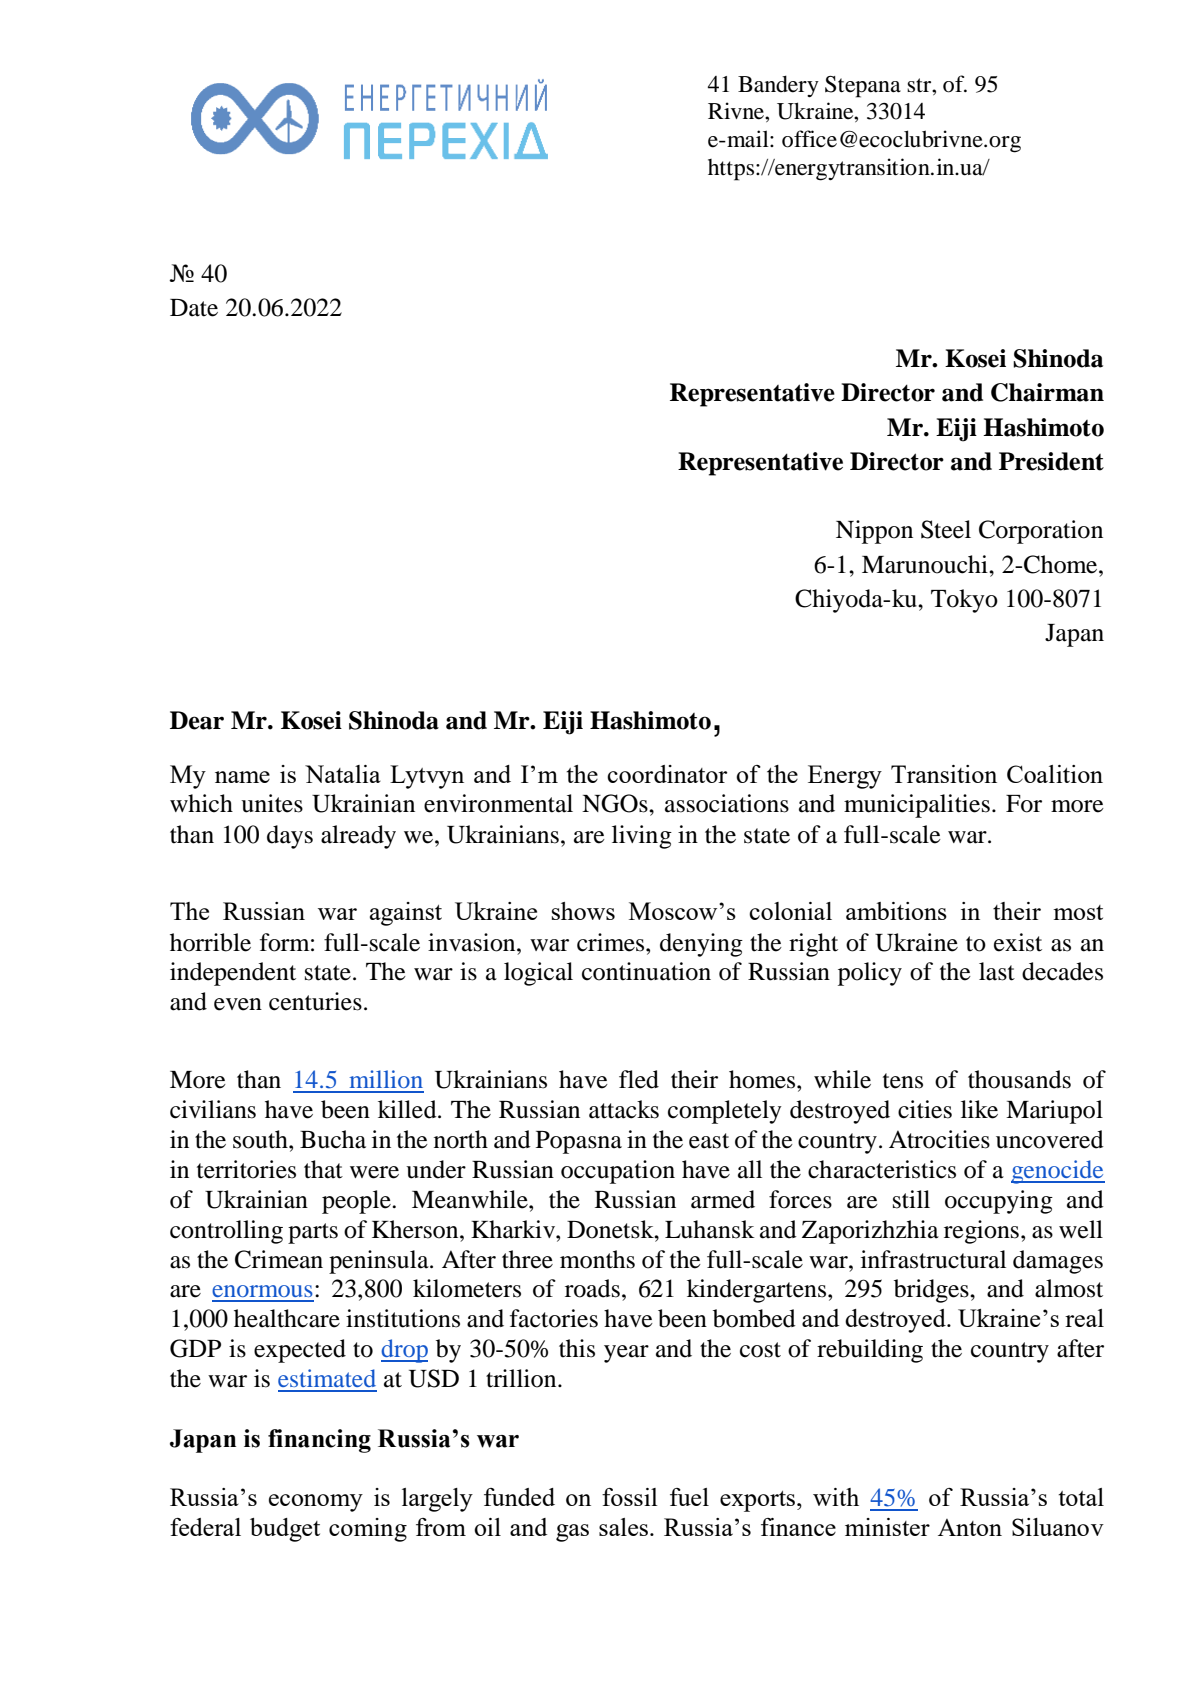 This screenshot has height=1682, width=1189. What do you see at coordinates (316, 1503) in the screenshot?
I see `economy` at bounding box center [316, 1503].
